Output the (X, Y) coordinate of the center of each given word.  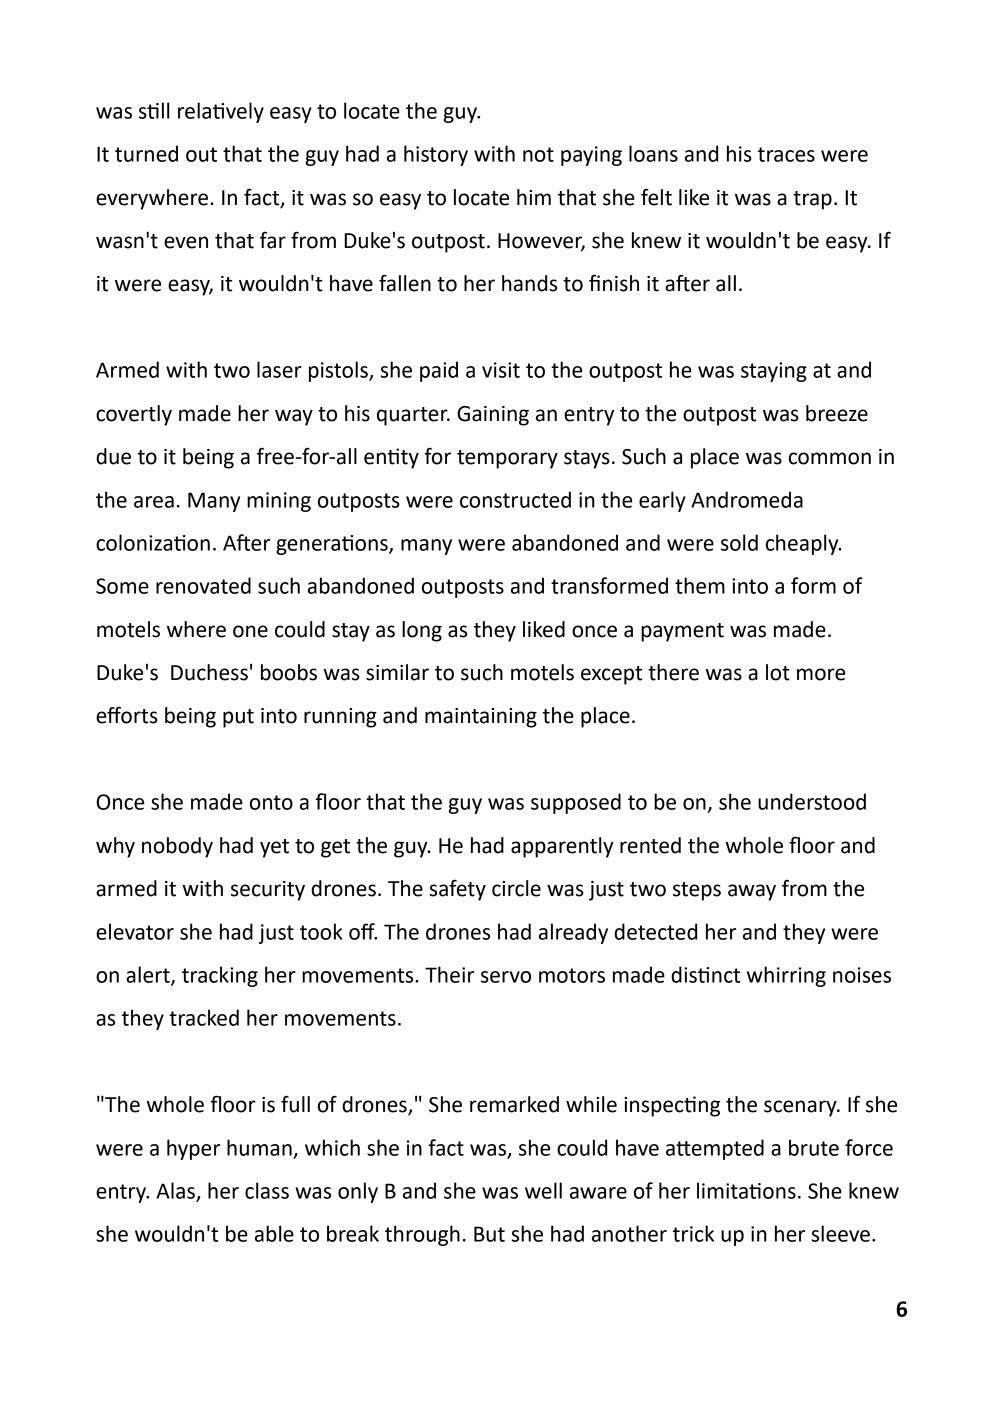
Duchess (209, 672)
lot (778, 672)
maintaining (481, 718)
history (436, 155)
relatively (221, 112)
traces (786, 154)
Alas (176, 1191)
